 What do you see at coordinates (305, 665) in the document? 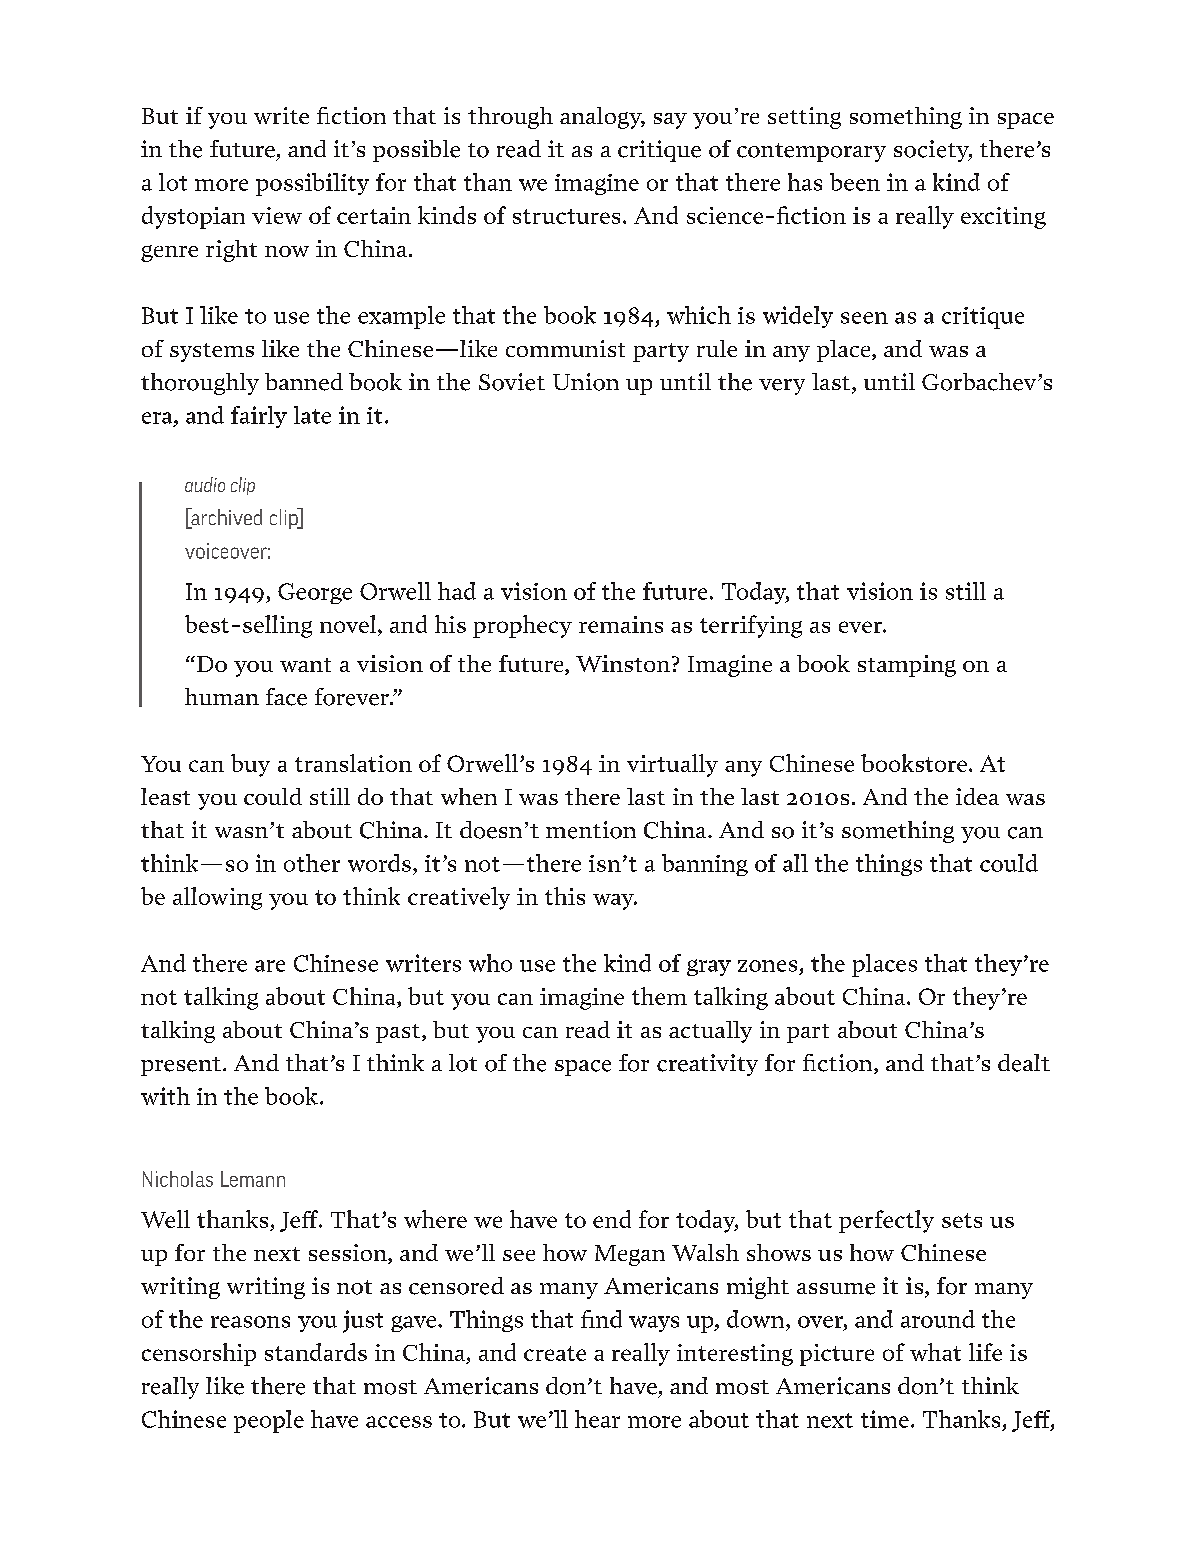
I see `want` at bounding box center [305, 665].
